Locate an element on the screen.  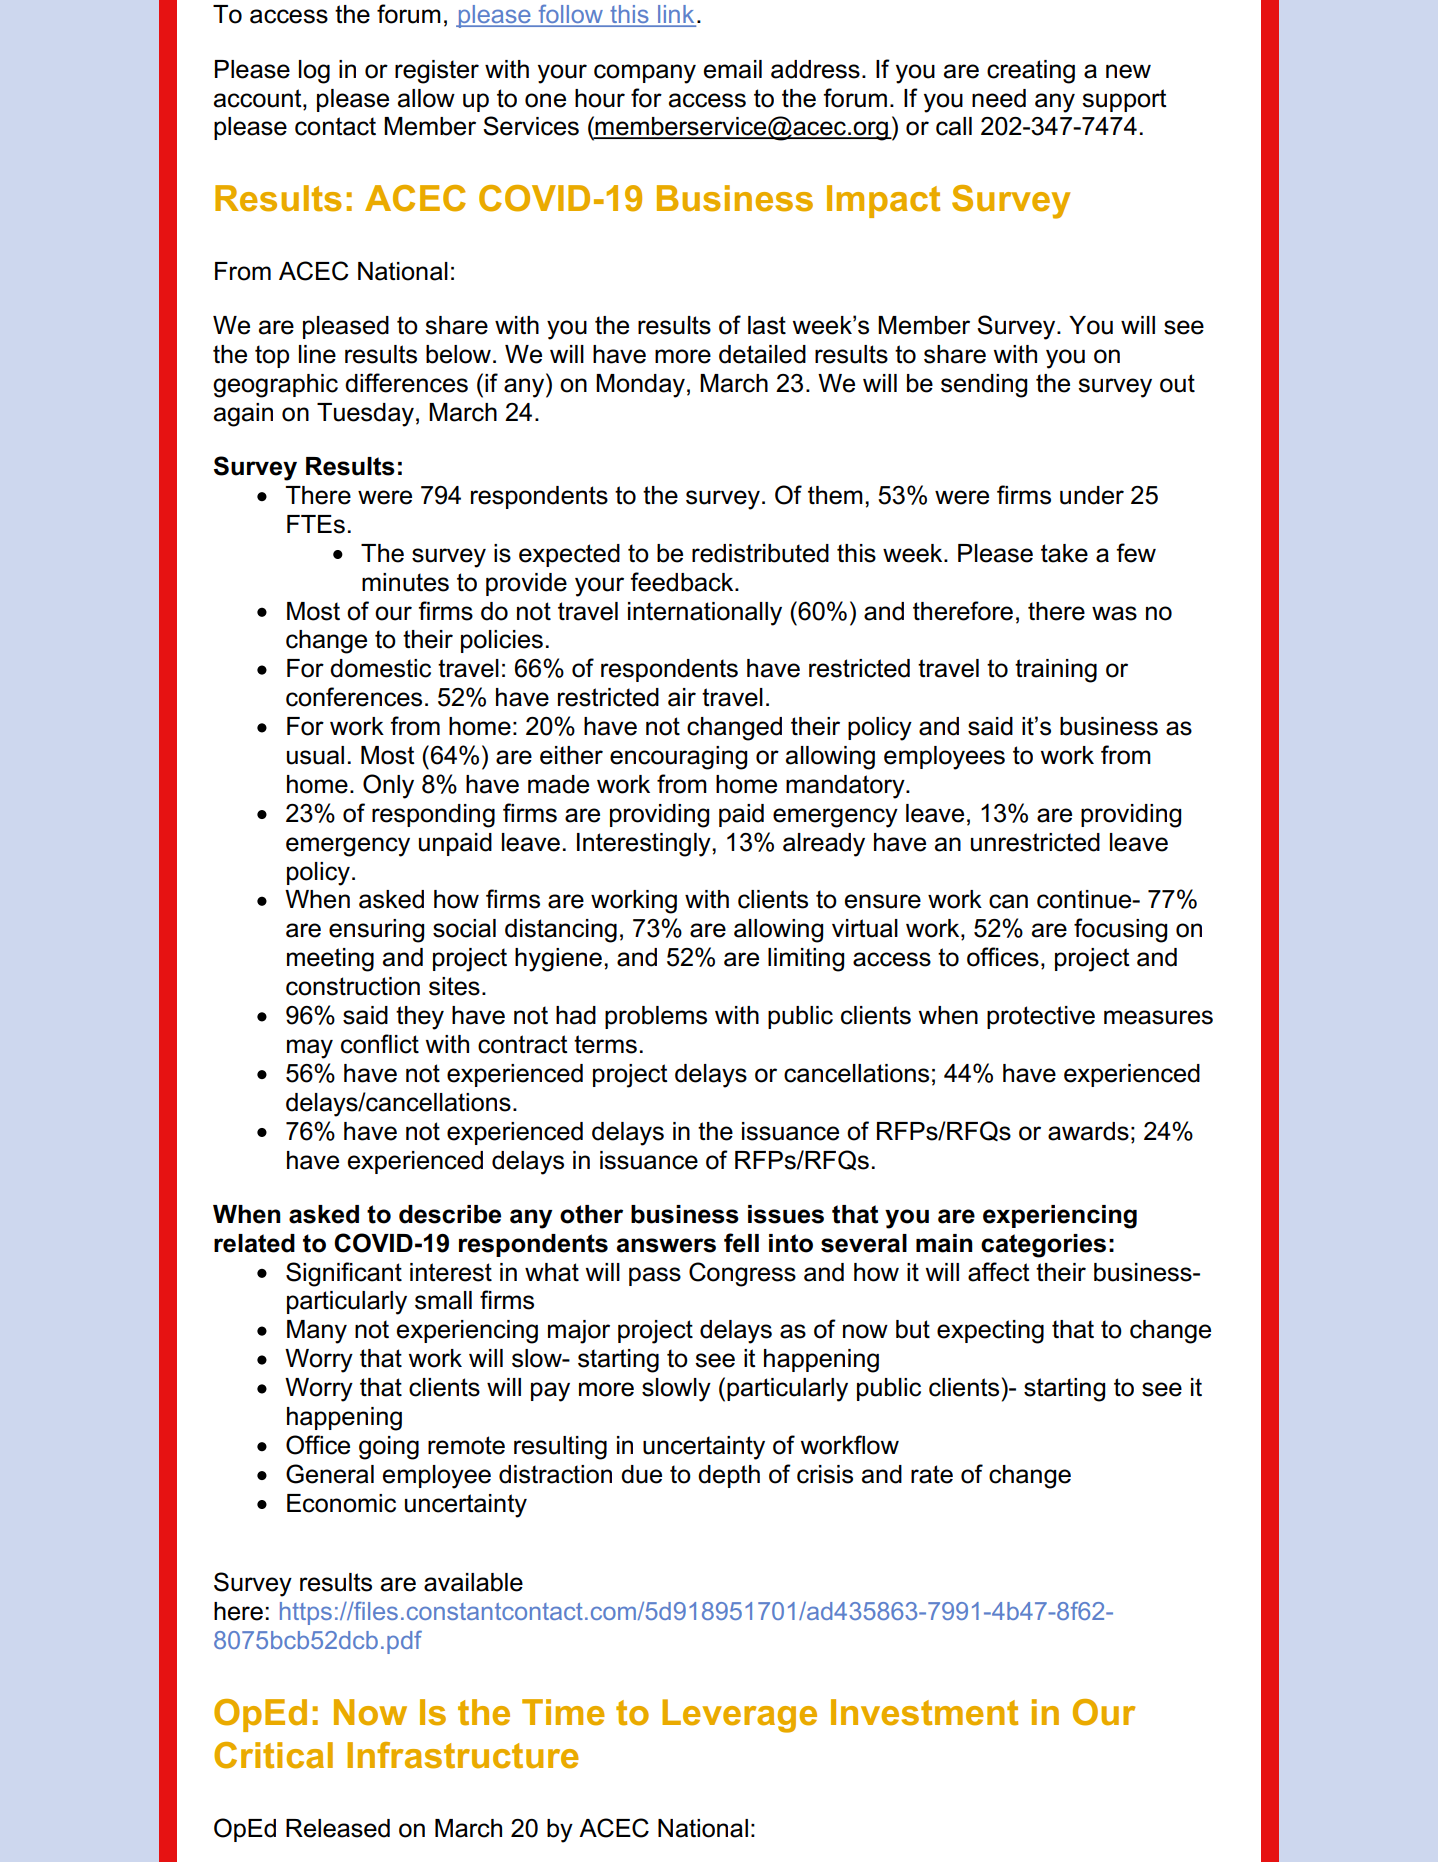
Released is located at coordinates (338, 1828).
